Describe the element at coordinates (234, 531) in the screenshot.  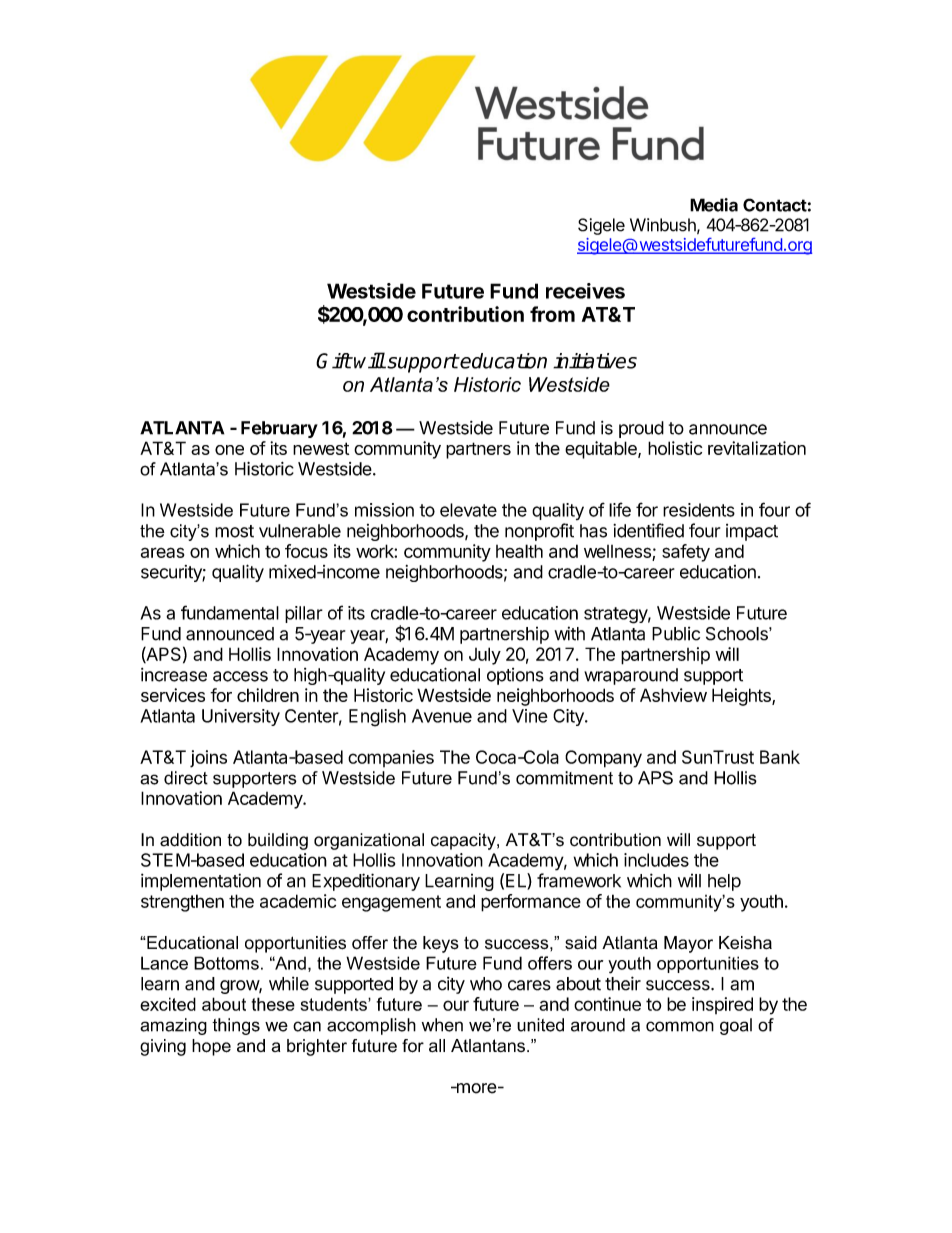
I see `most` at that location.
